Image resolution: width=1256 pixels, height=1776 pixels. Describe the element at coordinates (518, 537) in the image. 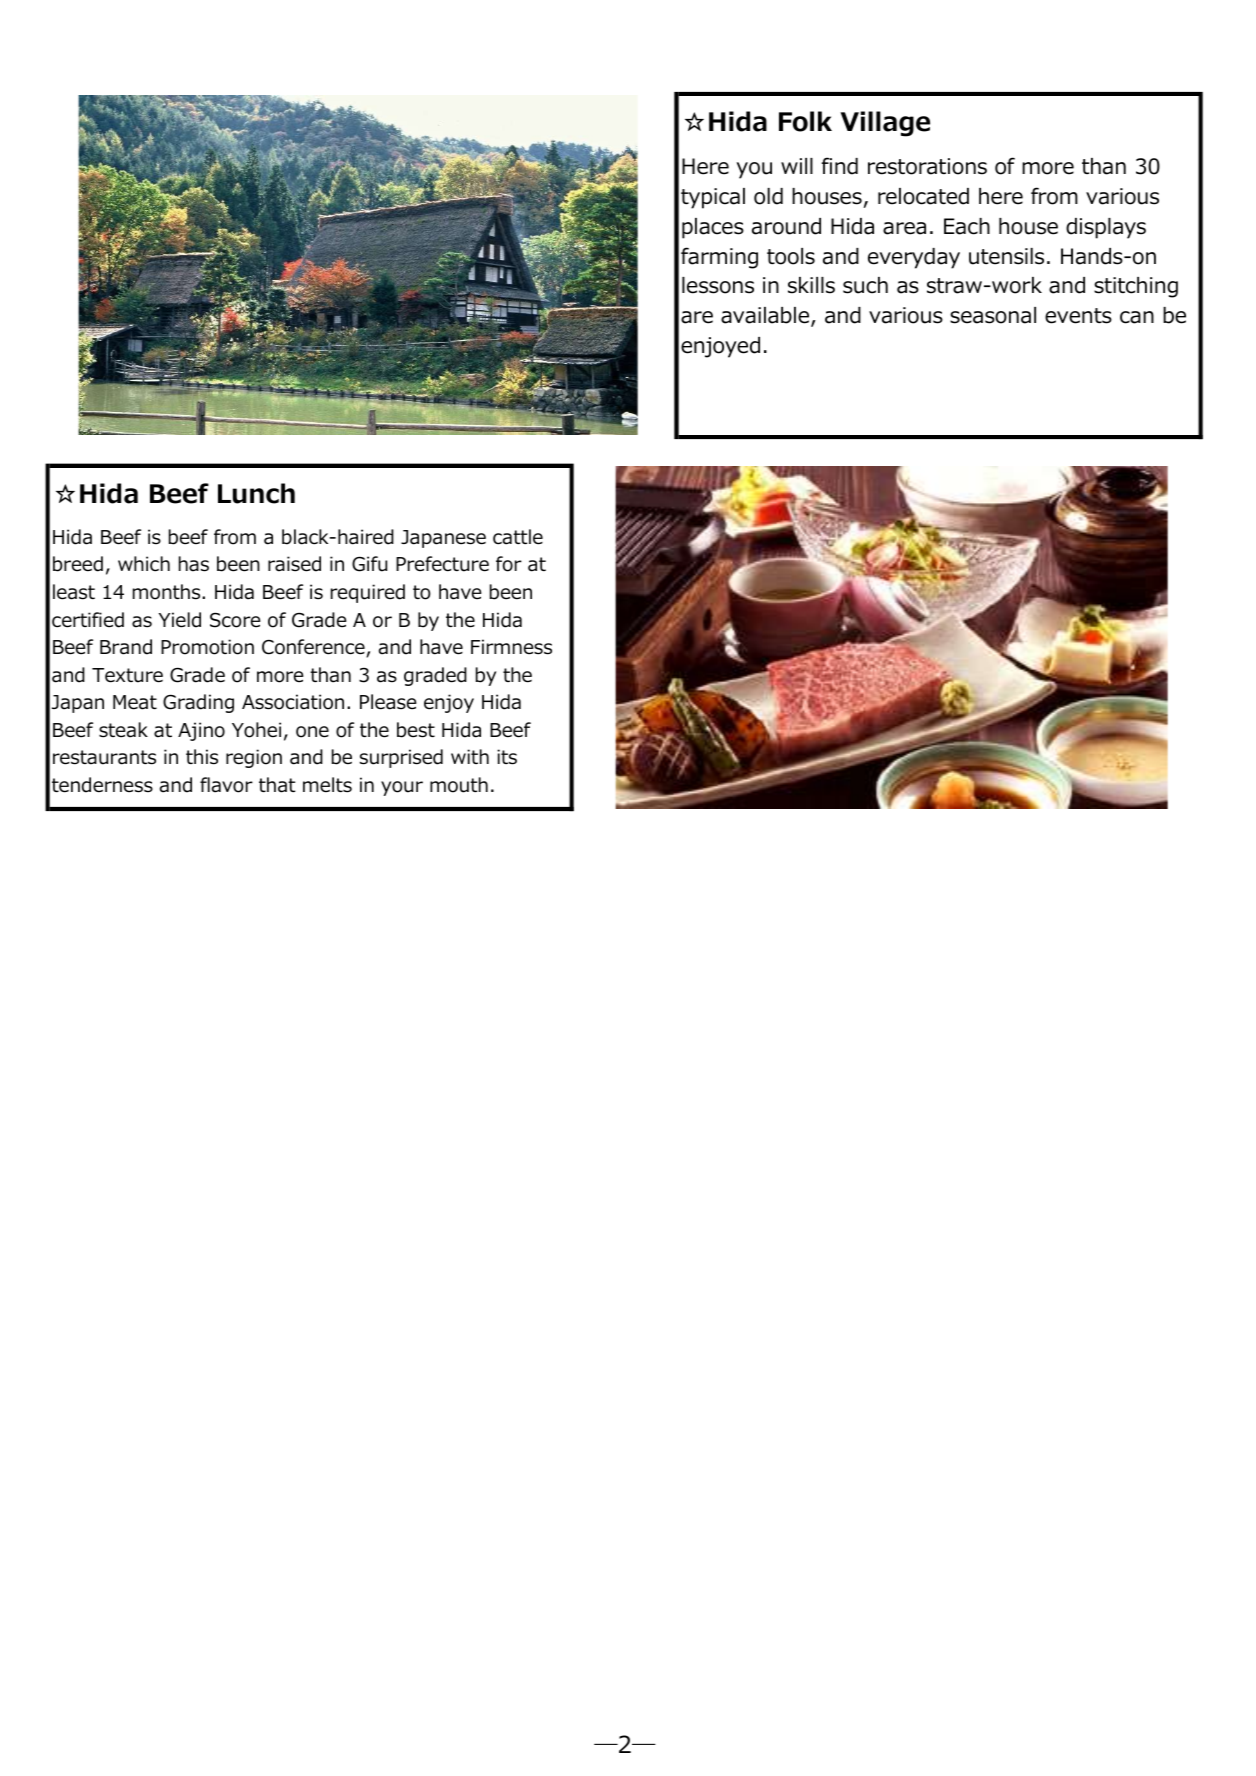

I see `cattle` at that location.
